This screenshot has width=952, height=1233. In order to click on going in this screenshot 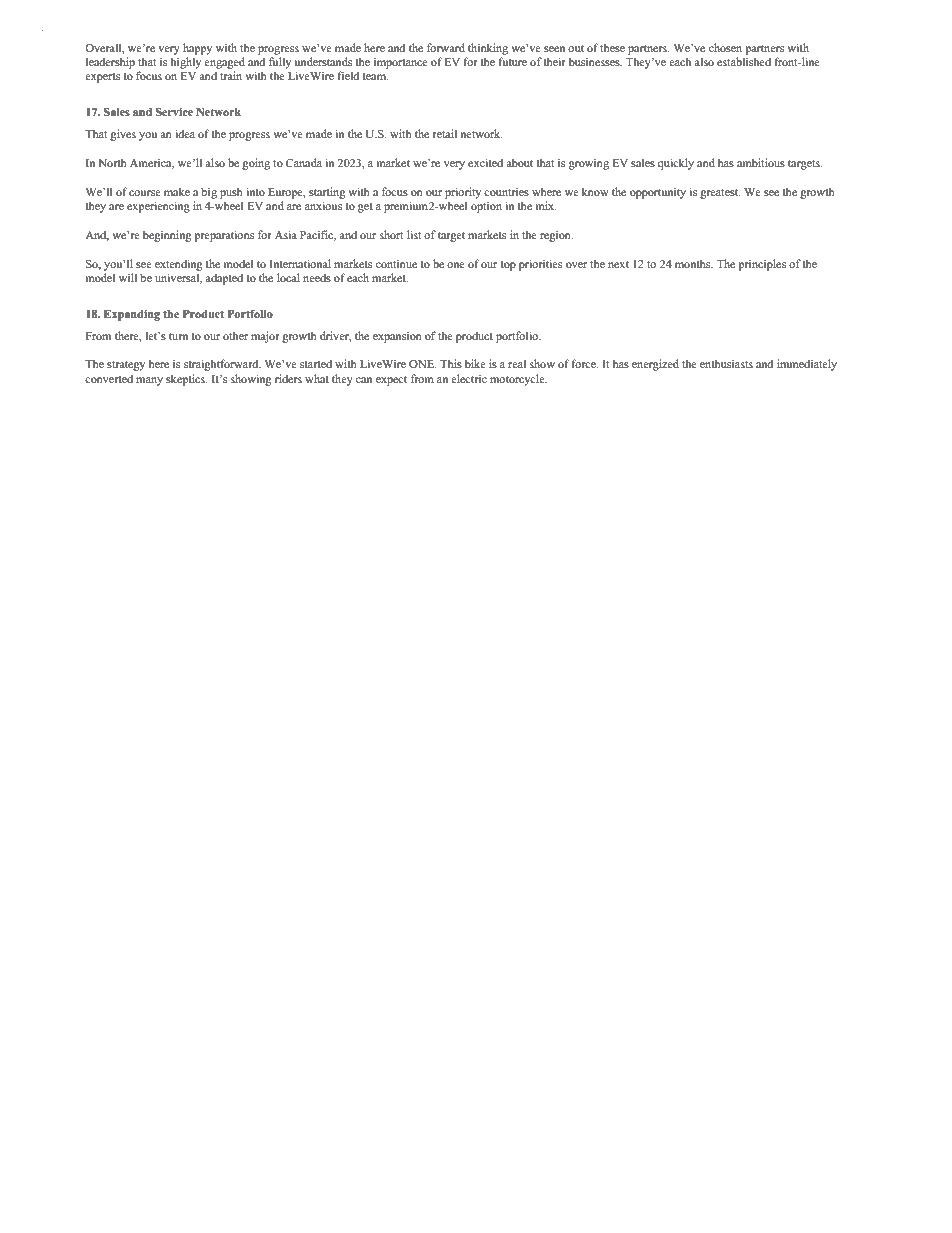, I will do `click(256, 164)`.
